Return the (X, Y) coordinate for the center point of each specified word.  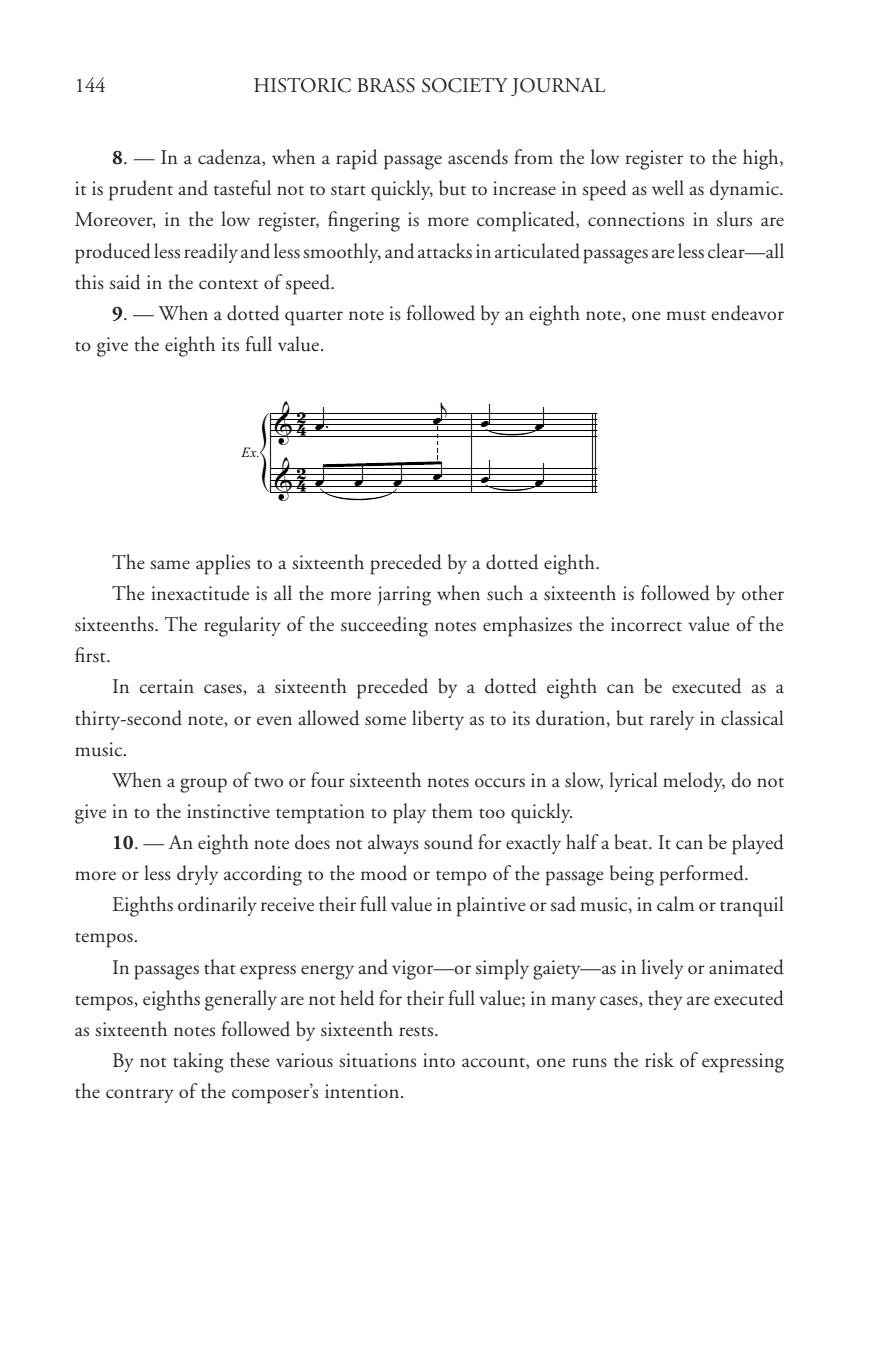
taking (198, 1062)
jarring (404, 596)
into (439, 1060)
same (170, 565)
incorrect (646, 624)
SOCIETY (465, 85)
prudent (141, 190)
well (668, 187)
